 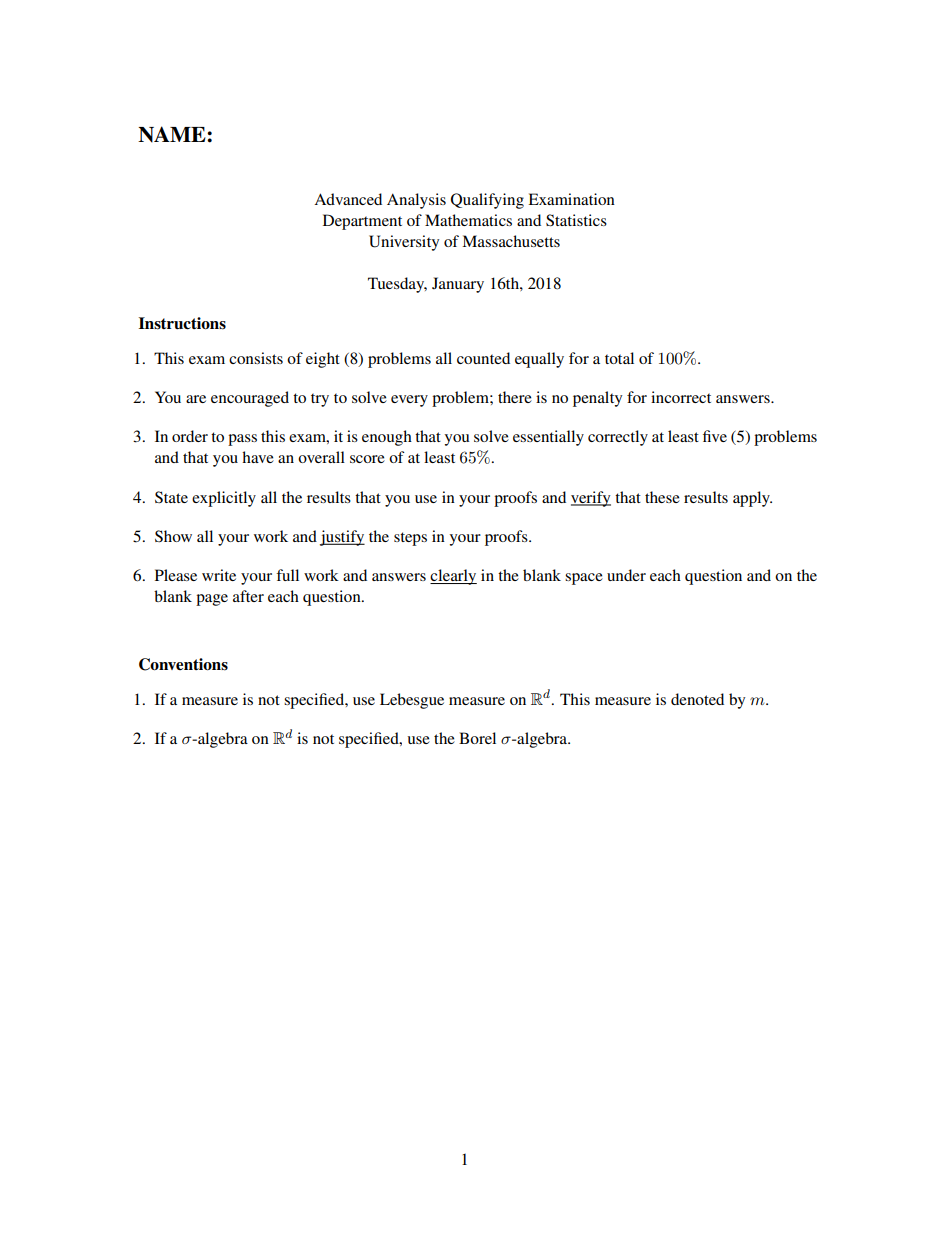 I want to click on Conventions, so click(x=183, y=664).
